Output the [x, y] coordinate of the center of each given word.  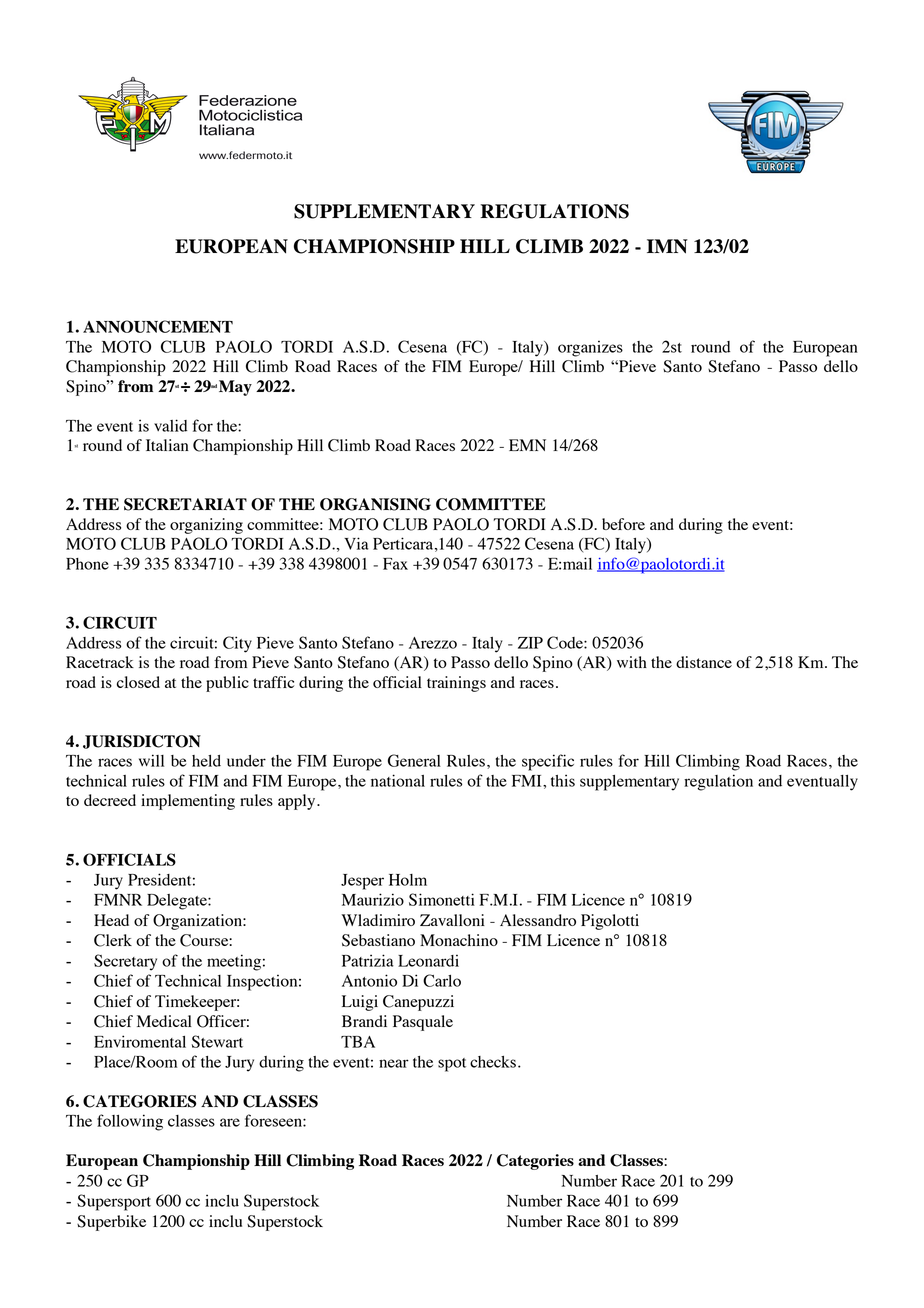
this [563, 780]
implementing [188, 802]
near [394, 1063]
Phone [87, 564]
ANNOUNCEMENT [158, 326]
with [632, 662]
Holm [408, 880]
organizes [590, 348]
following [130, 1122]
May [235, 388]
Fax [395, 564]
